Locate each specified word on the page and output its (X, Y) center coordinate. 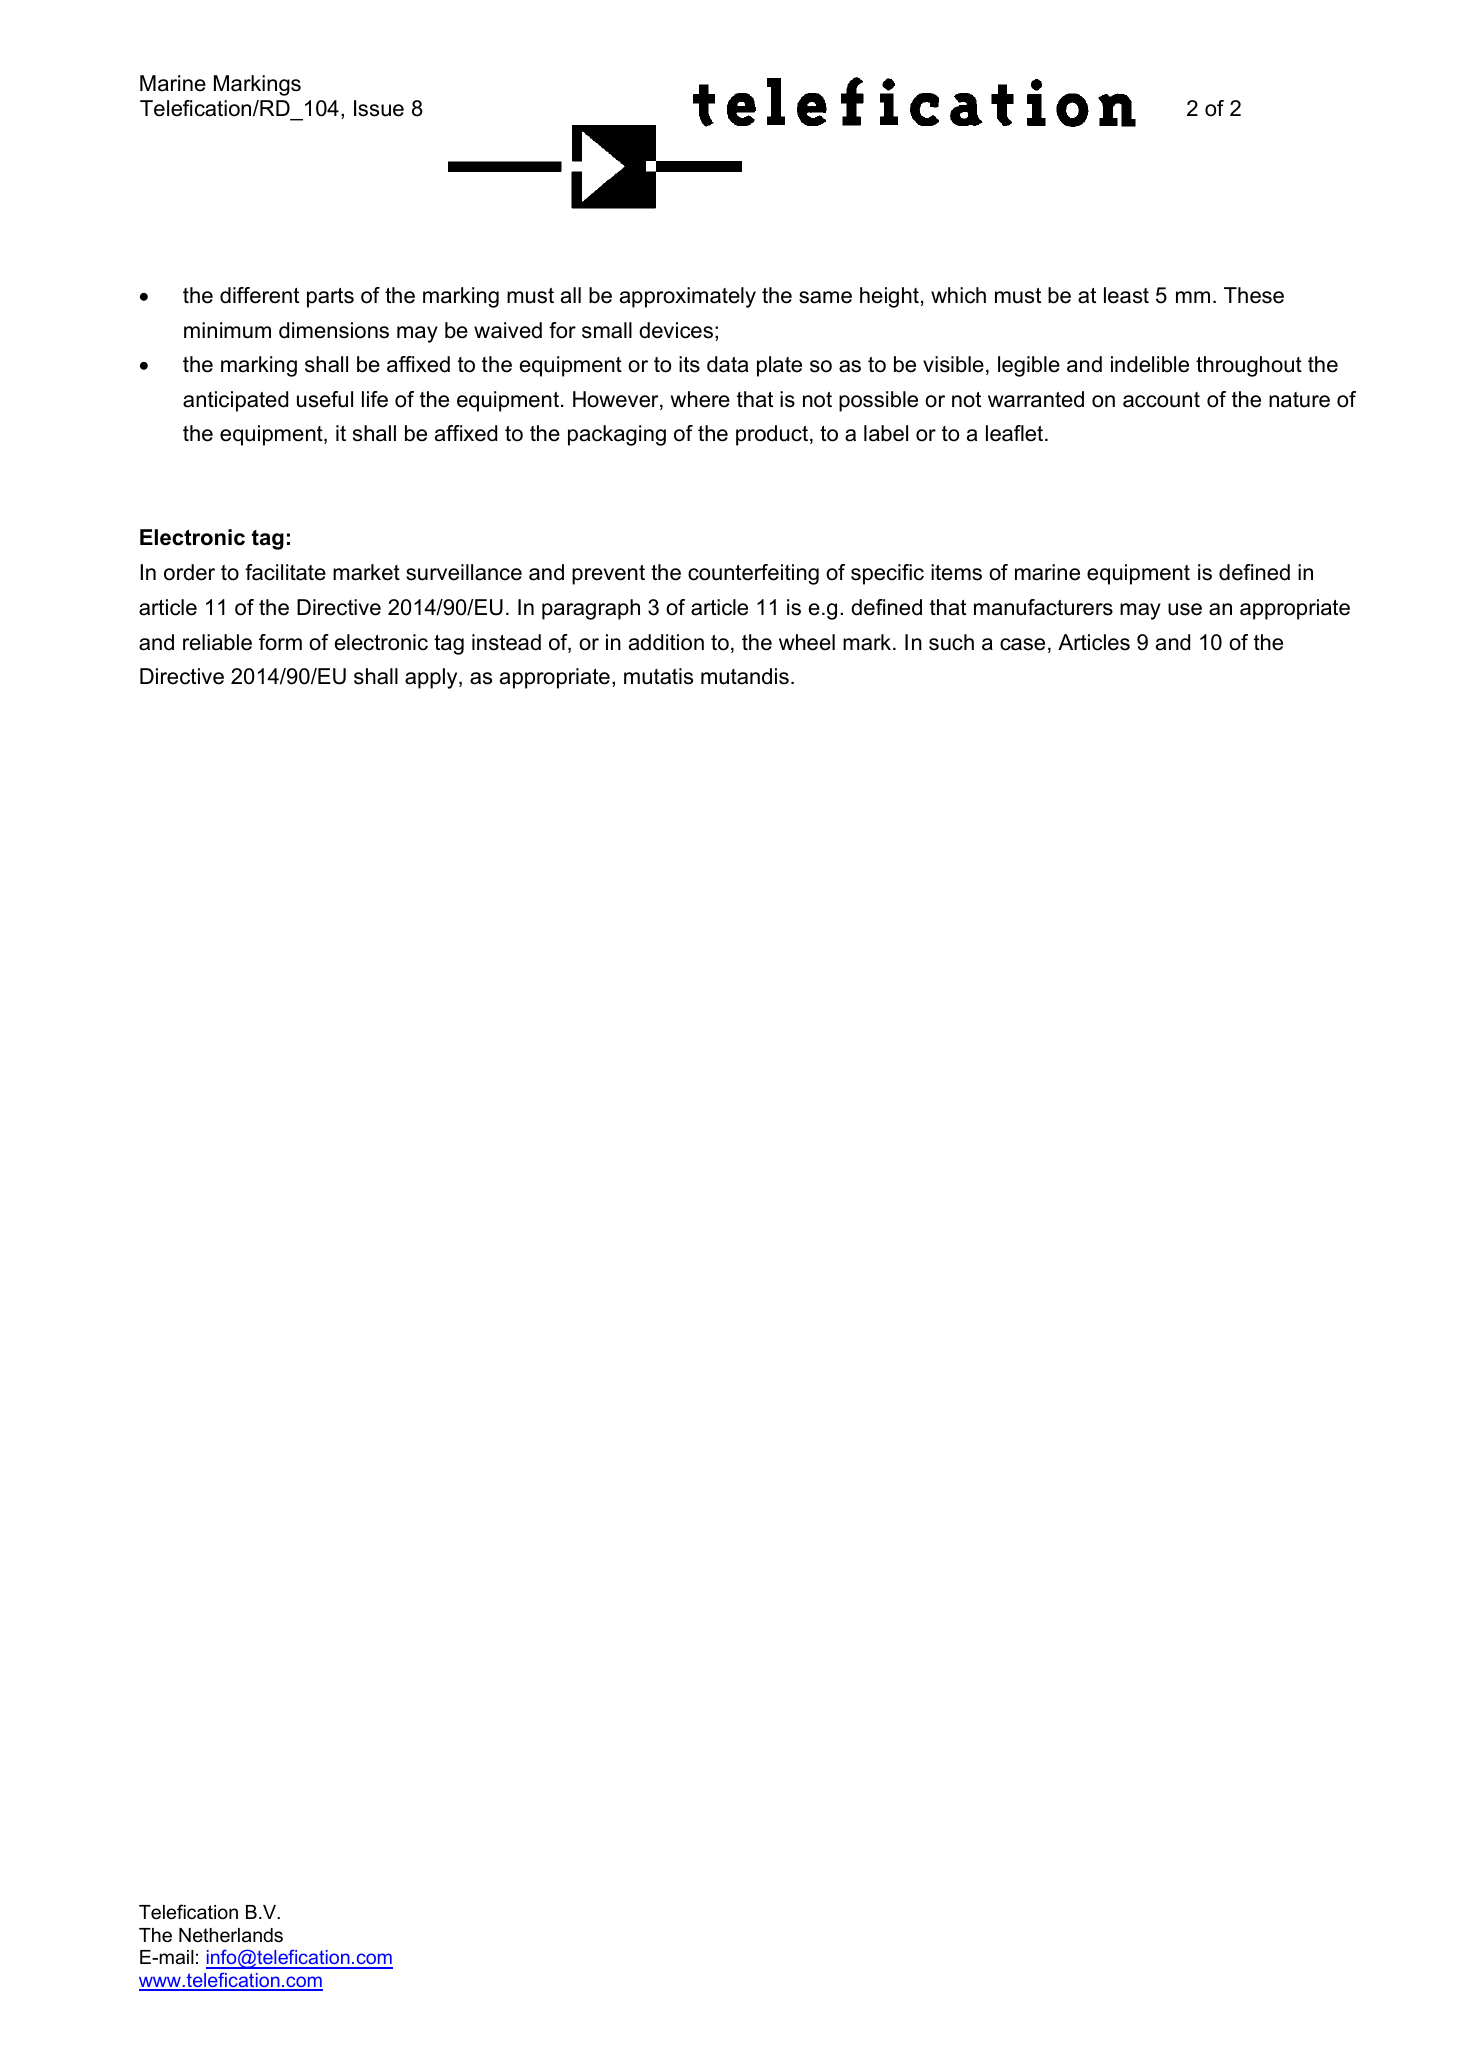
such (951, 642)
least (1126, 295)
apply (432, 678)
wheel (807, 642)
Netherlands (231, 1935)
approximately (688, 297)
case (1022, 644)
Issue (379, 108)
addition (666, 642)
